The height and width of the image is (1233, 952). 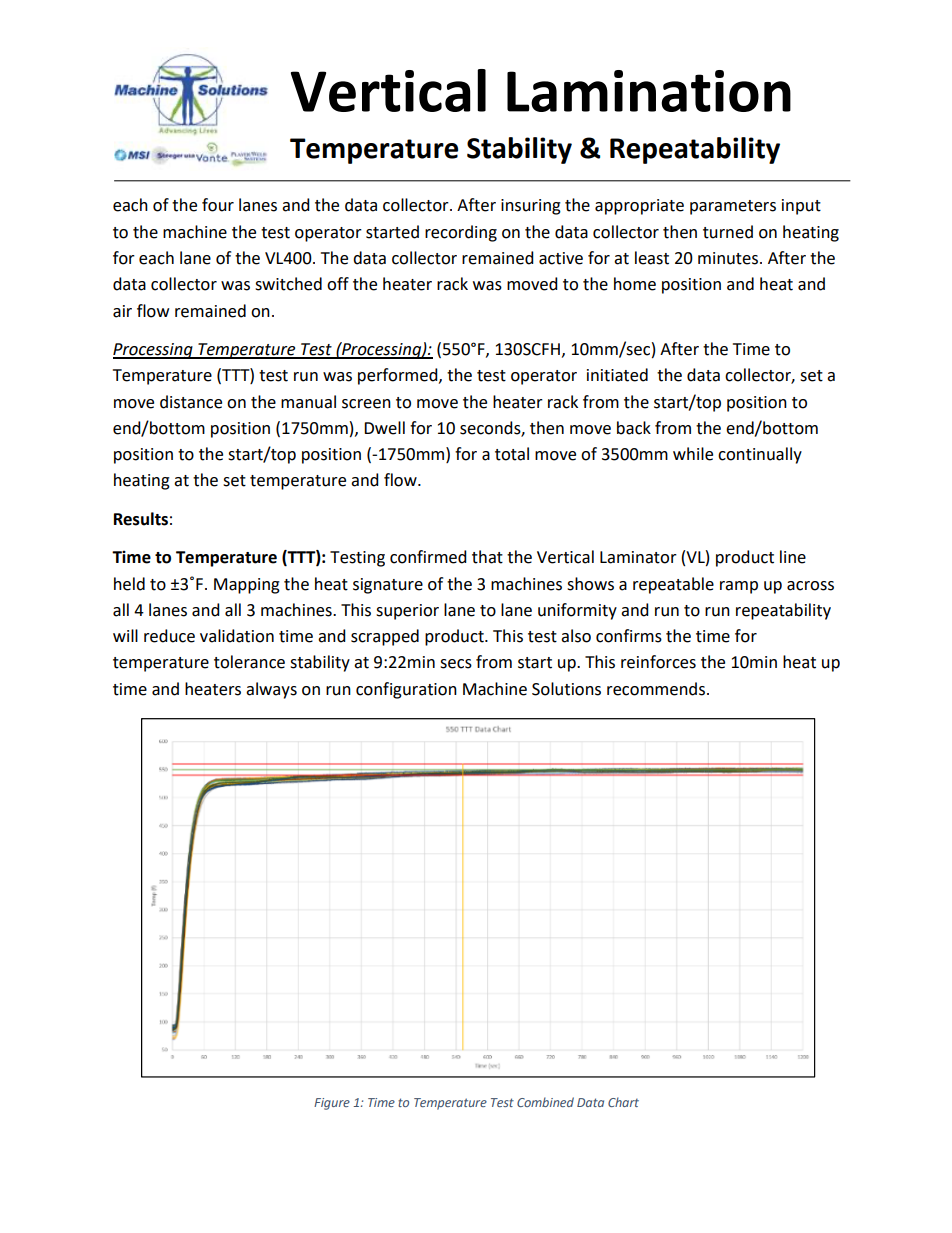 What do you see at coordinates (332, 1104) in the image?
I see `Figure` at bounding box center [332, 1104].
